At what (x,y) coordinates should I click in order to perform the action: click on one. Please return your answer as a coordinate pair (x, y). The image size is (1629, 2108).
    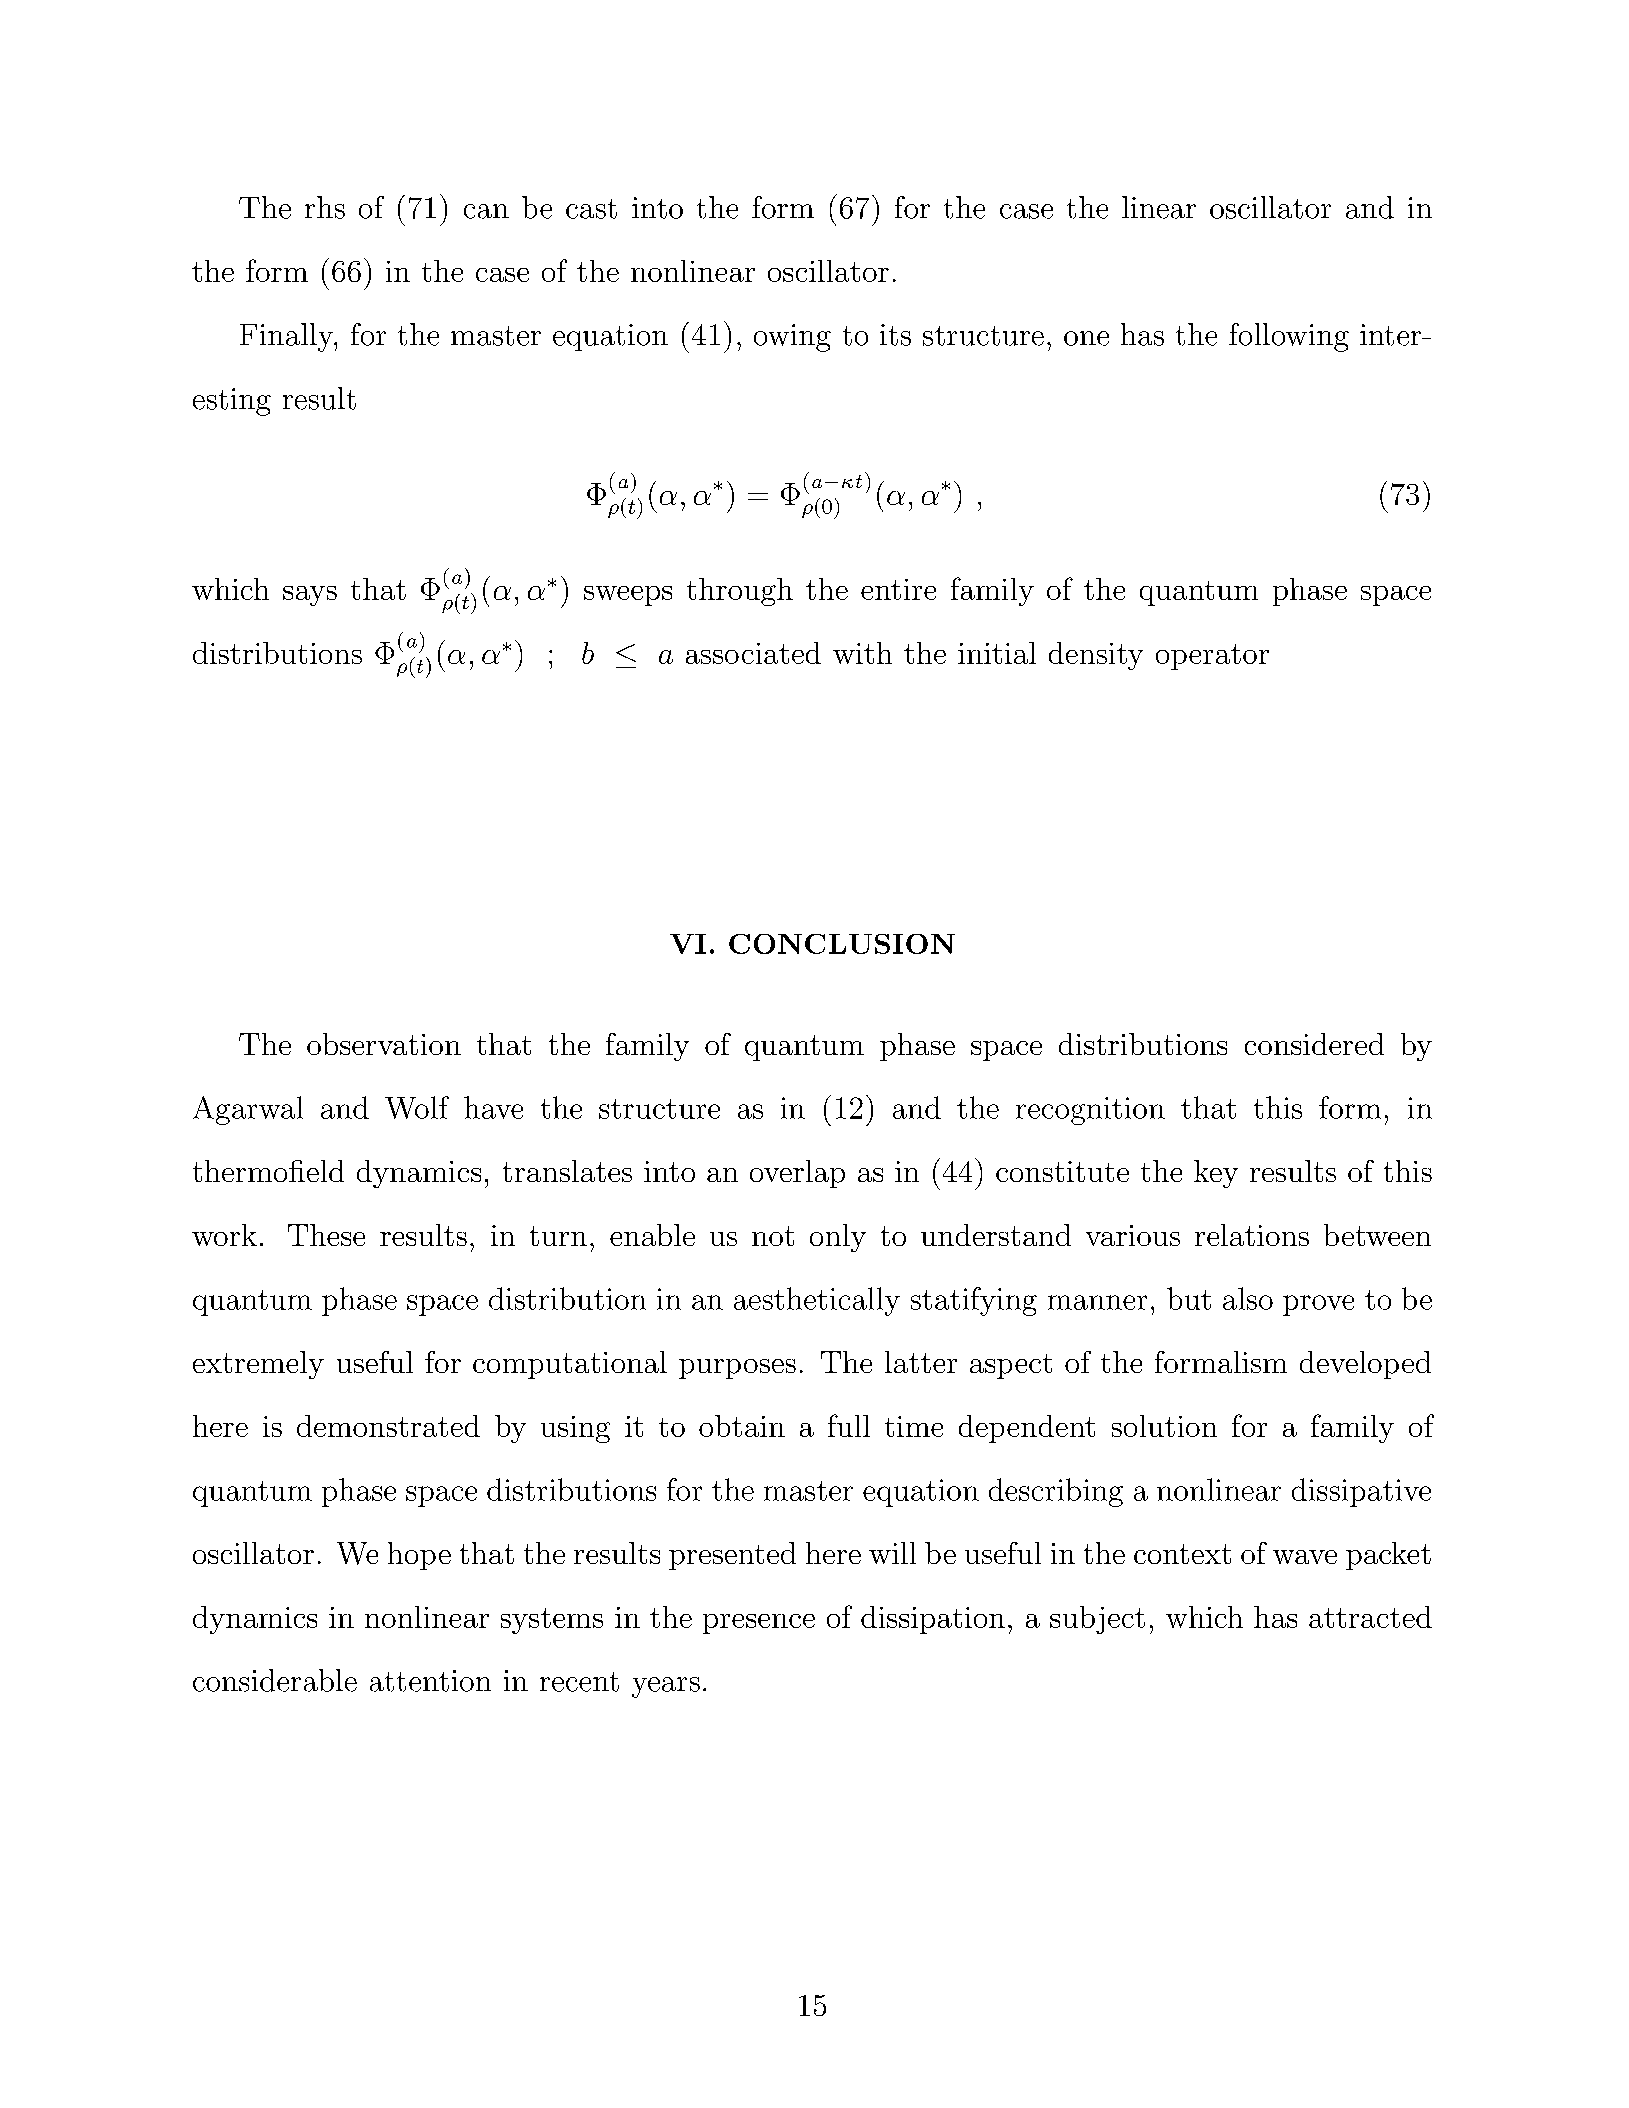
    Looking at the image, I should click on (1086, 338).
